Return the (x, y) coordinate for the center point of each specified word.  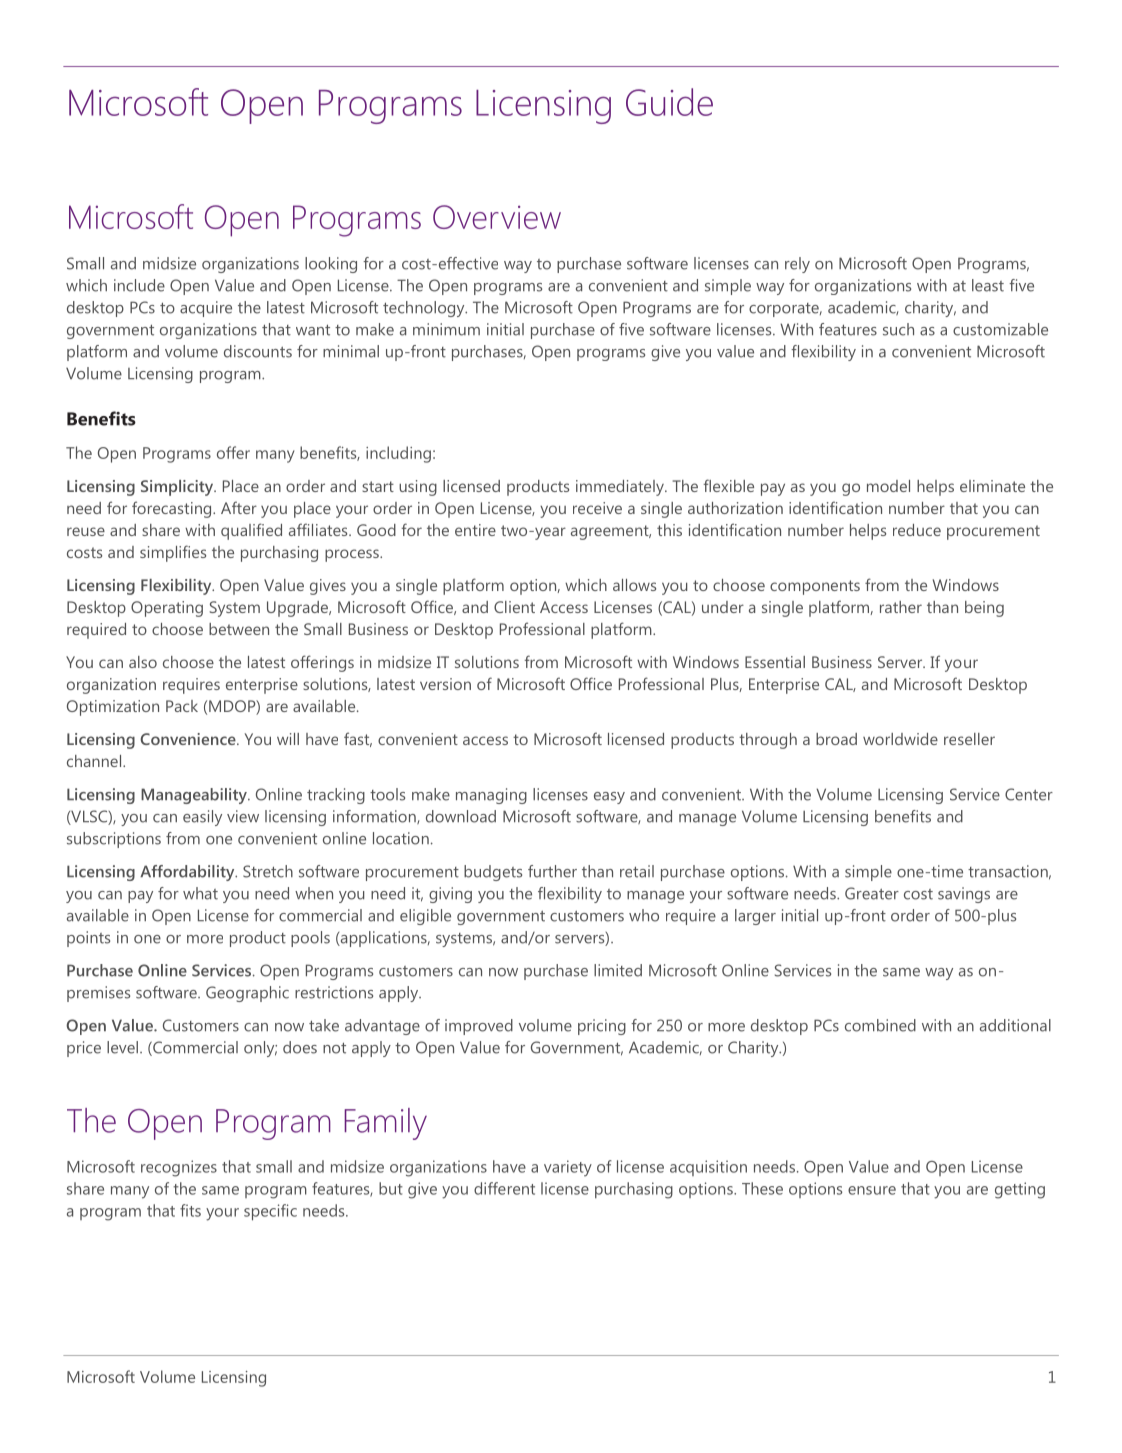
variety (568, 1168)
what (200, 893)
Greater (872, 893)
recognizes (179, 1168)
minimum (446, 329)
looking (331, 265)
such (898, 329)
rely (797, 265)
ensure (872, 1190)
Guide (669, 102)
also (143, 662)
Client (514, 607)
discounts (258, 351)
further (552, 871)
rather (901, 607)
